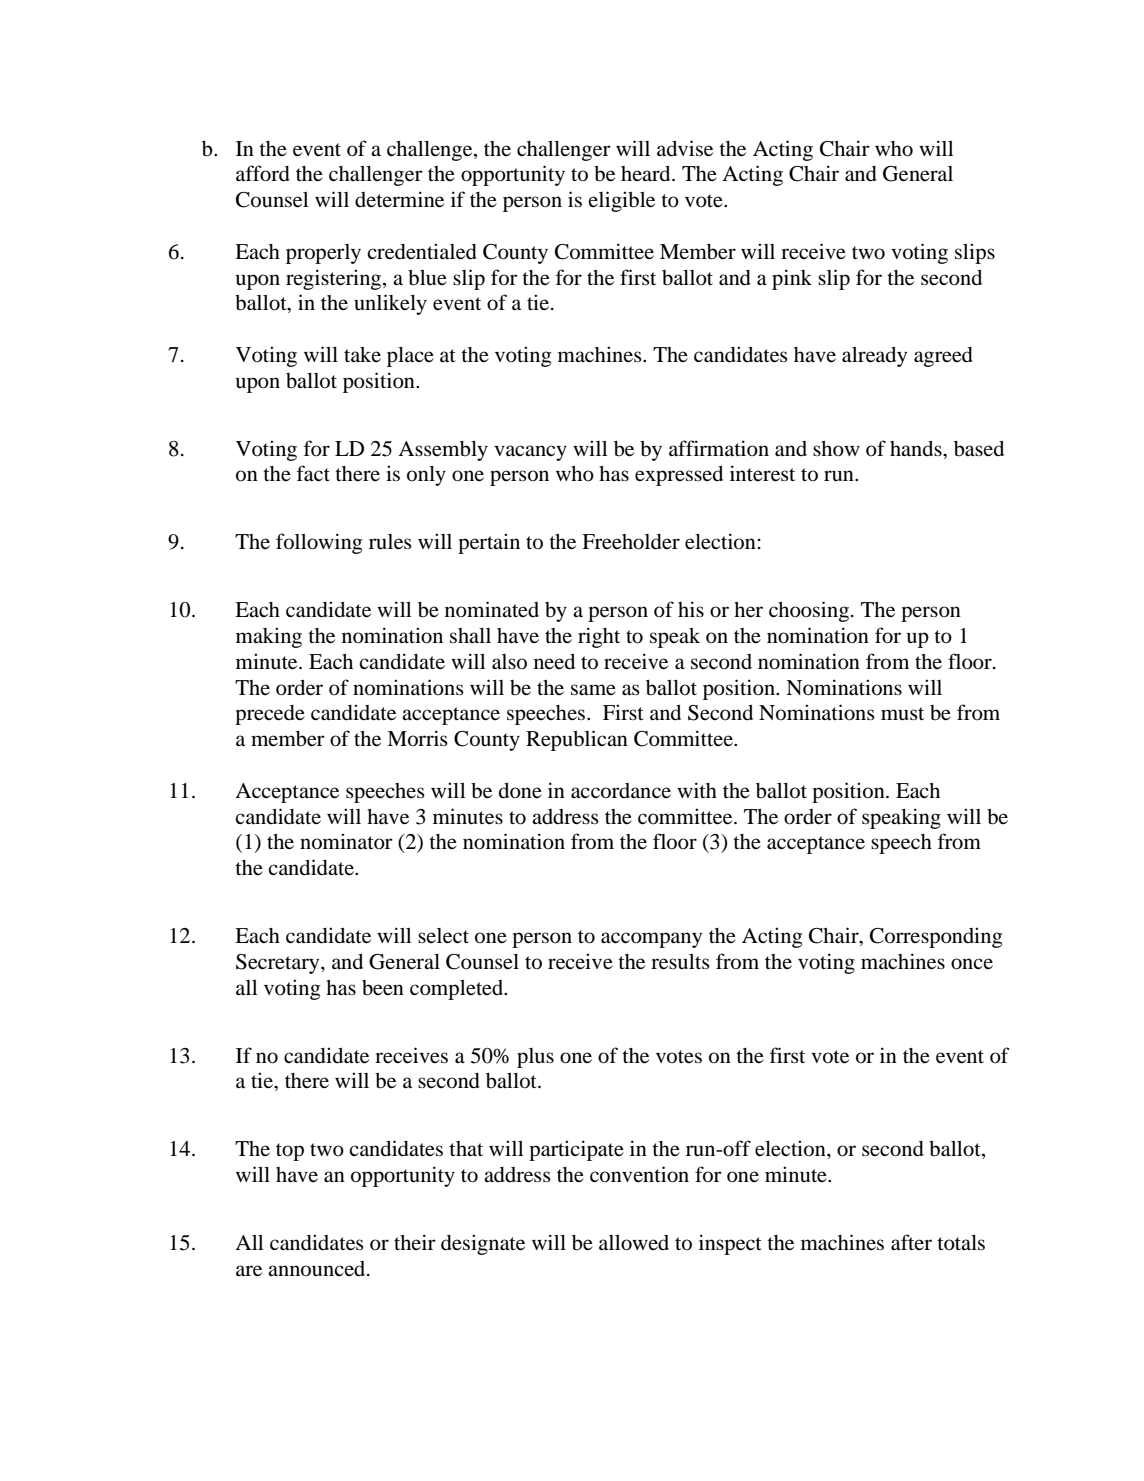  Describe the element at coordinates (621, 201) in the screenshot. I see `eligible` at that location.
